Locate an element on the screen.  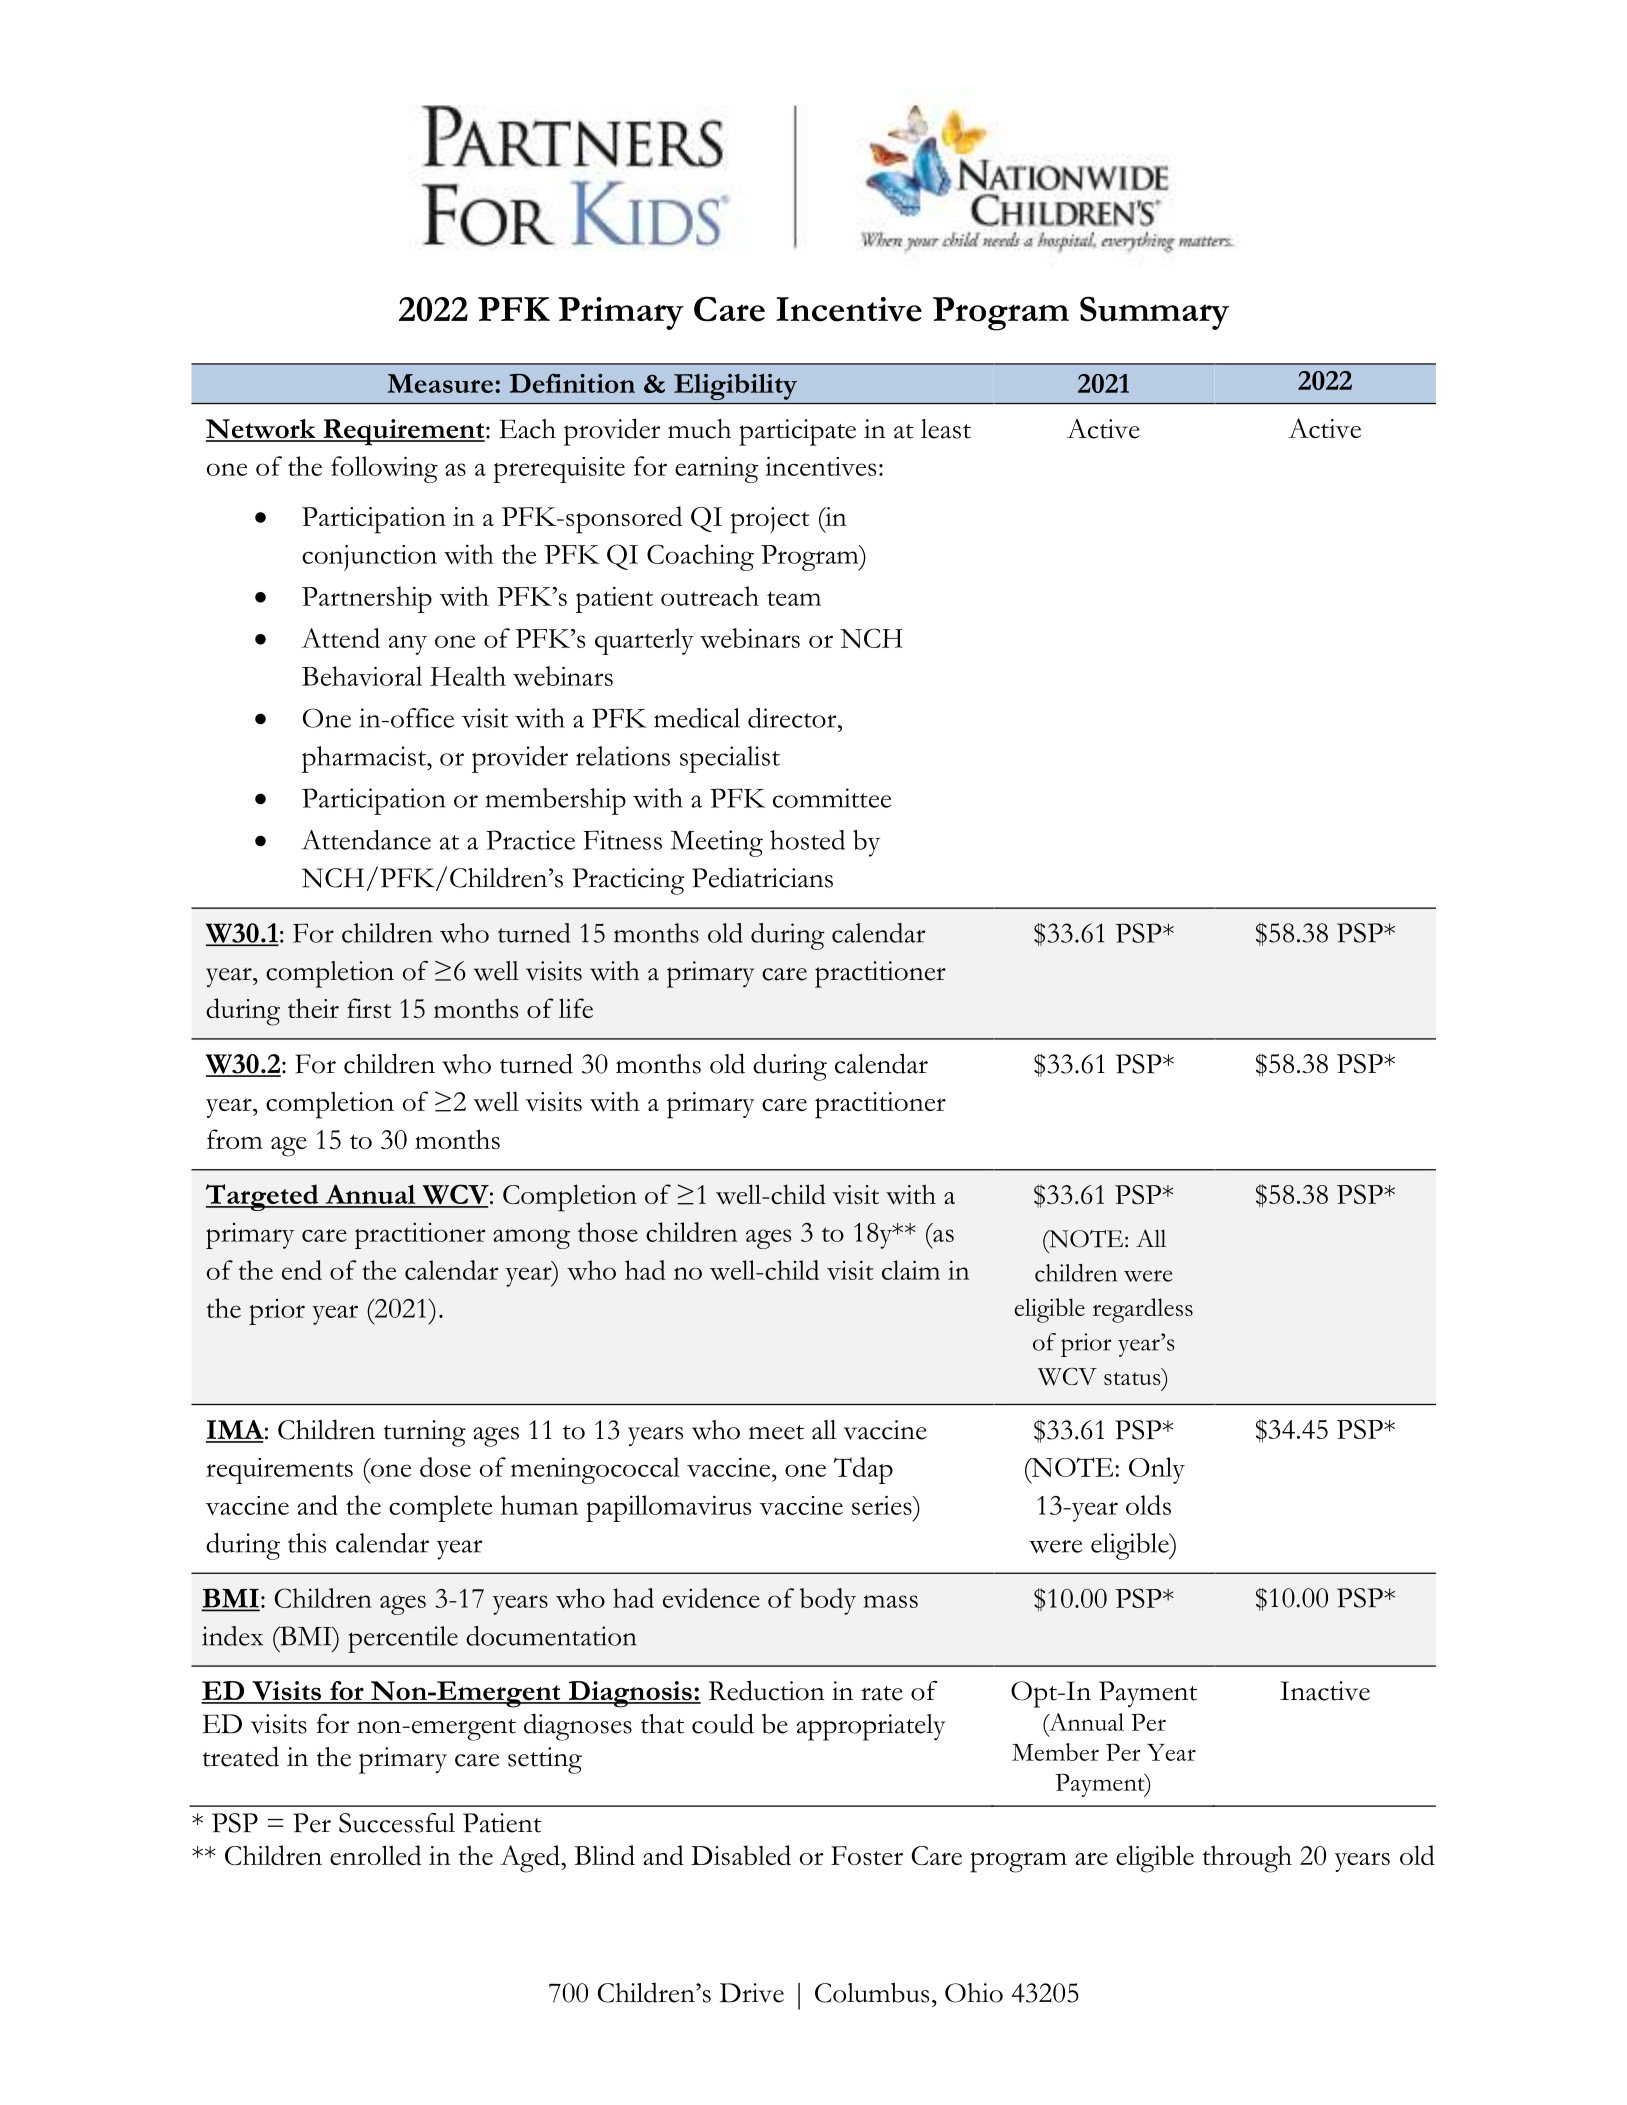
through is located at coordinates (1247, 1859).
